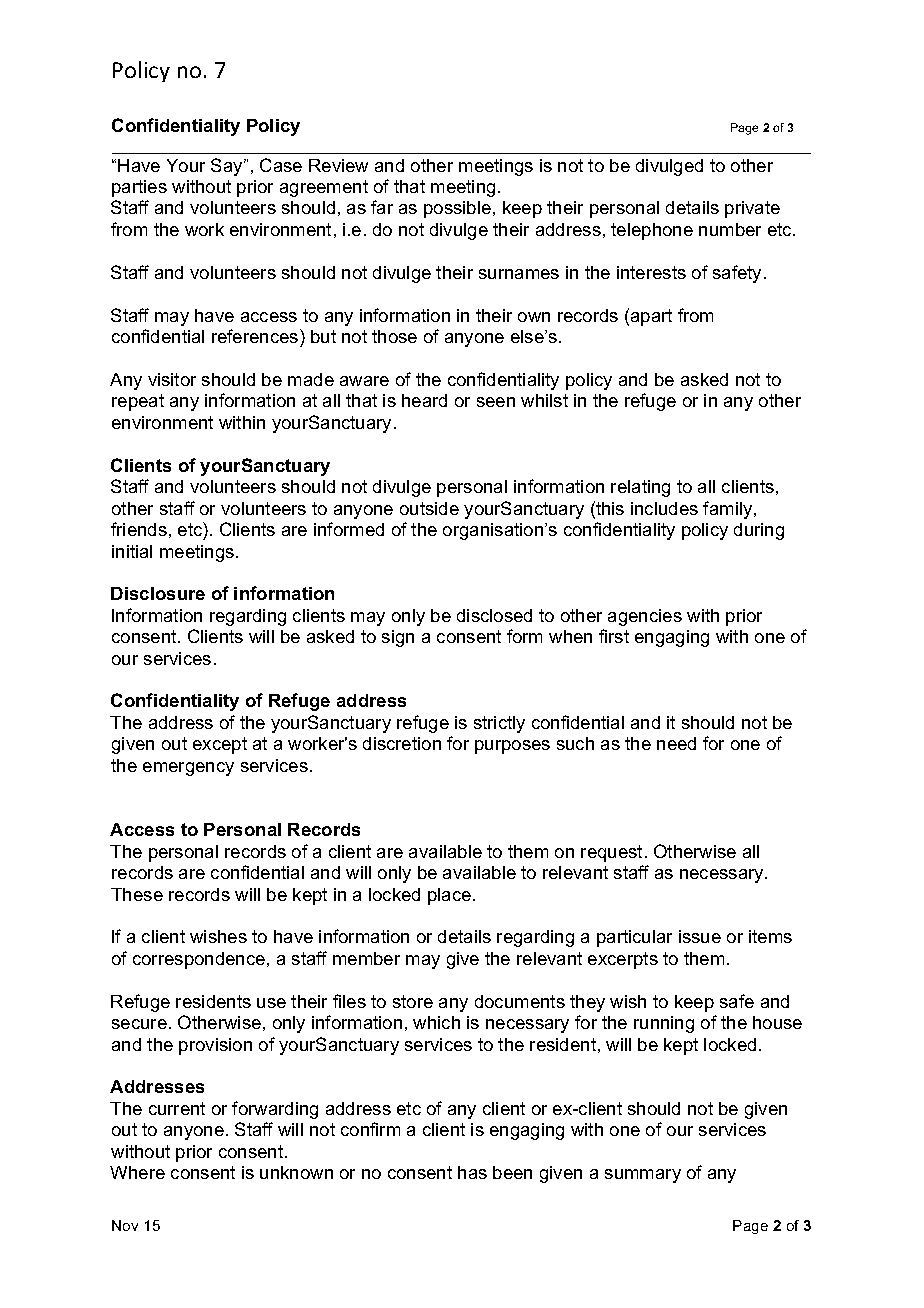  Describe the element at coordinates (730, 229) in the screenshot. I see `number` at that location.
